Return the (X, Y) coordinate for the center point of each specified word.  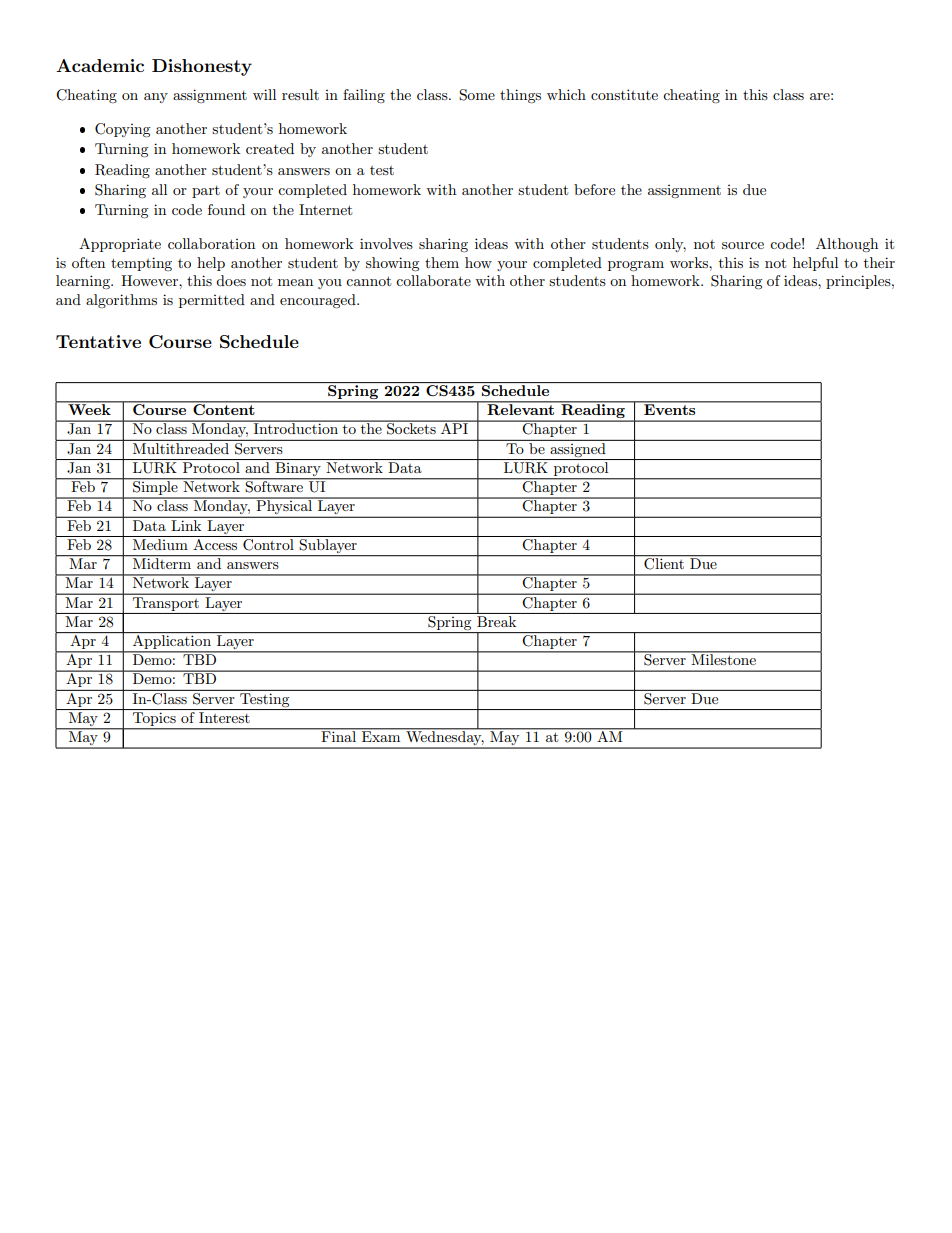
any (156, 98)
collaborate (433, 280)
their (879, 262)
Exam (381, 735)
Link (186, 524)
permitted (212, 301)
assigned (578, 448)
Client (664, 563)
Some (477, 95)
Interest (224, 717)
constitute (624, 94)
